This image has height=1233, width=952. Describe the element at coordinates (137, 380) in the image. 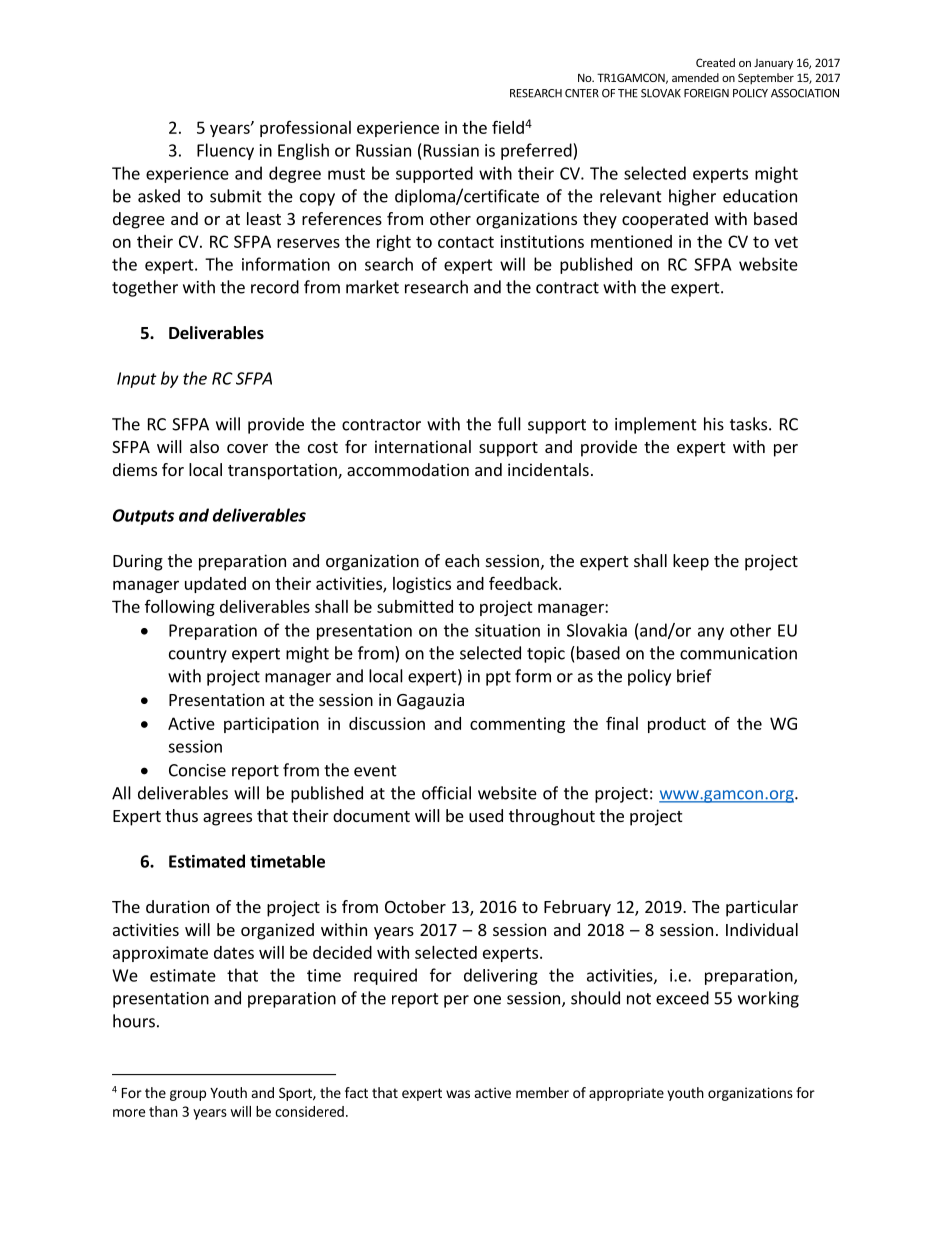

I see `Input` at that location.
